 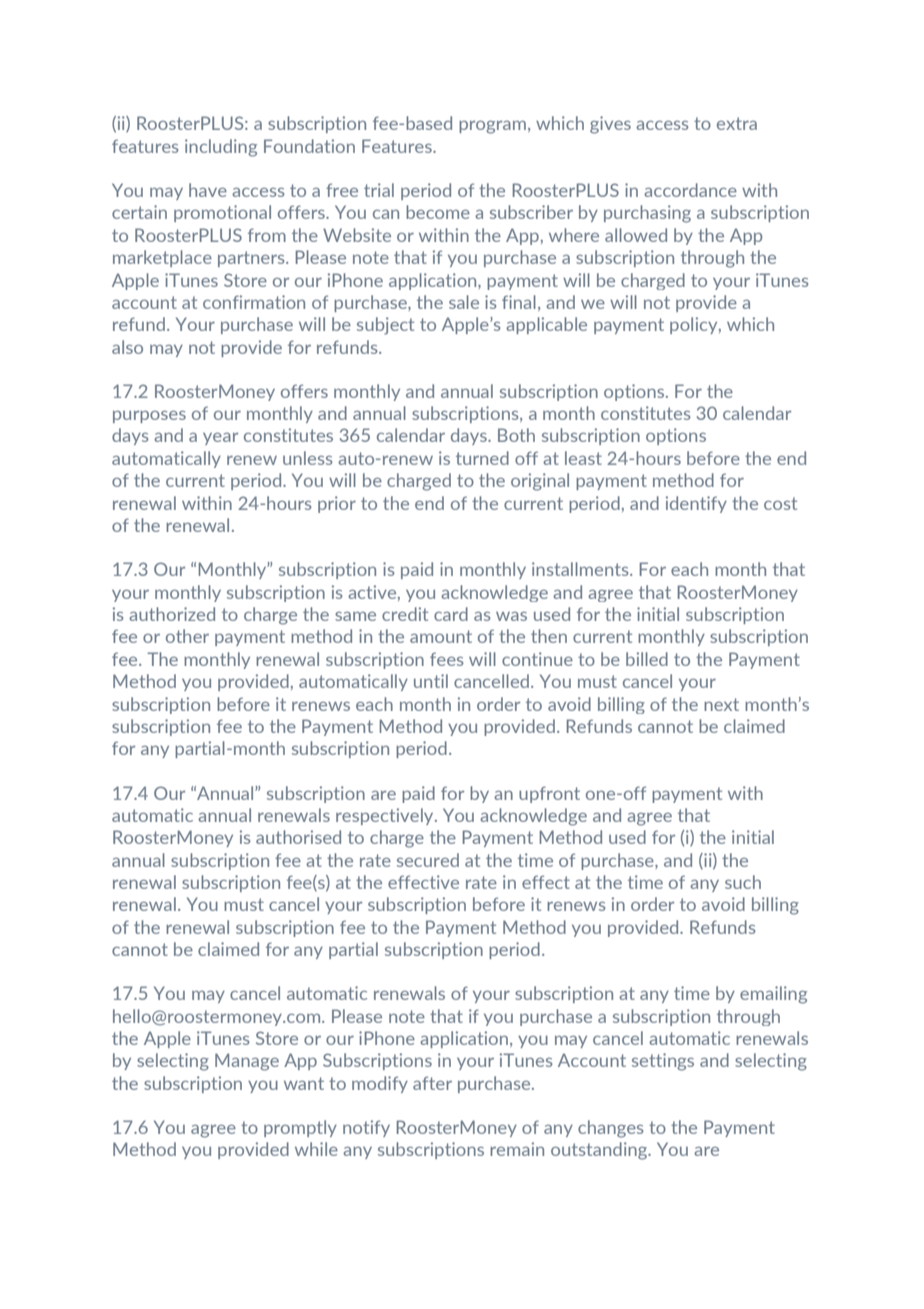 I want to click on such, so click(x=743, y=882).
